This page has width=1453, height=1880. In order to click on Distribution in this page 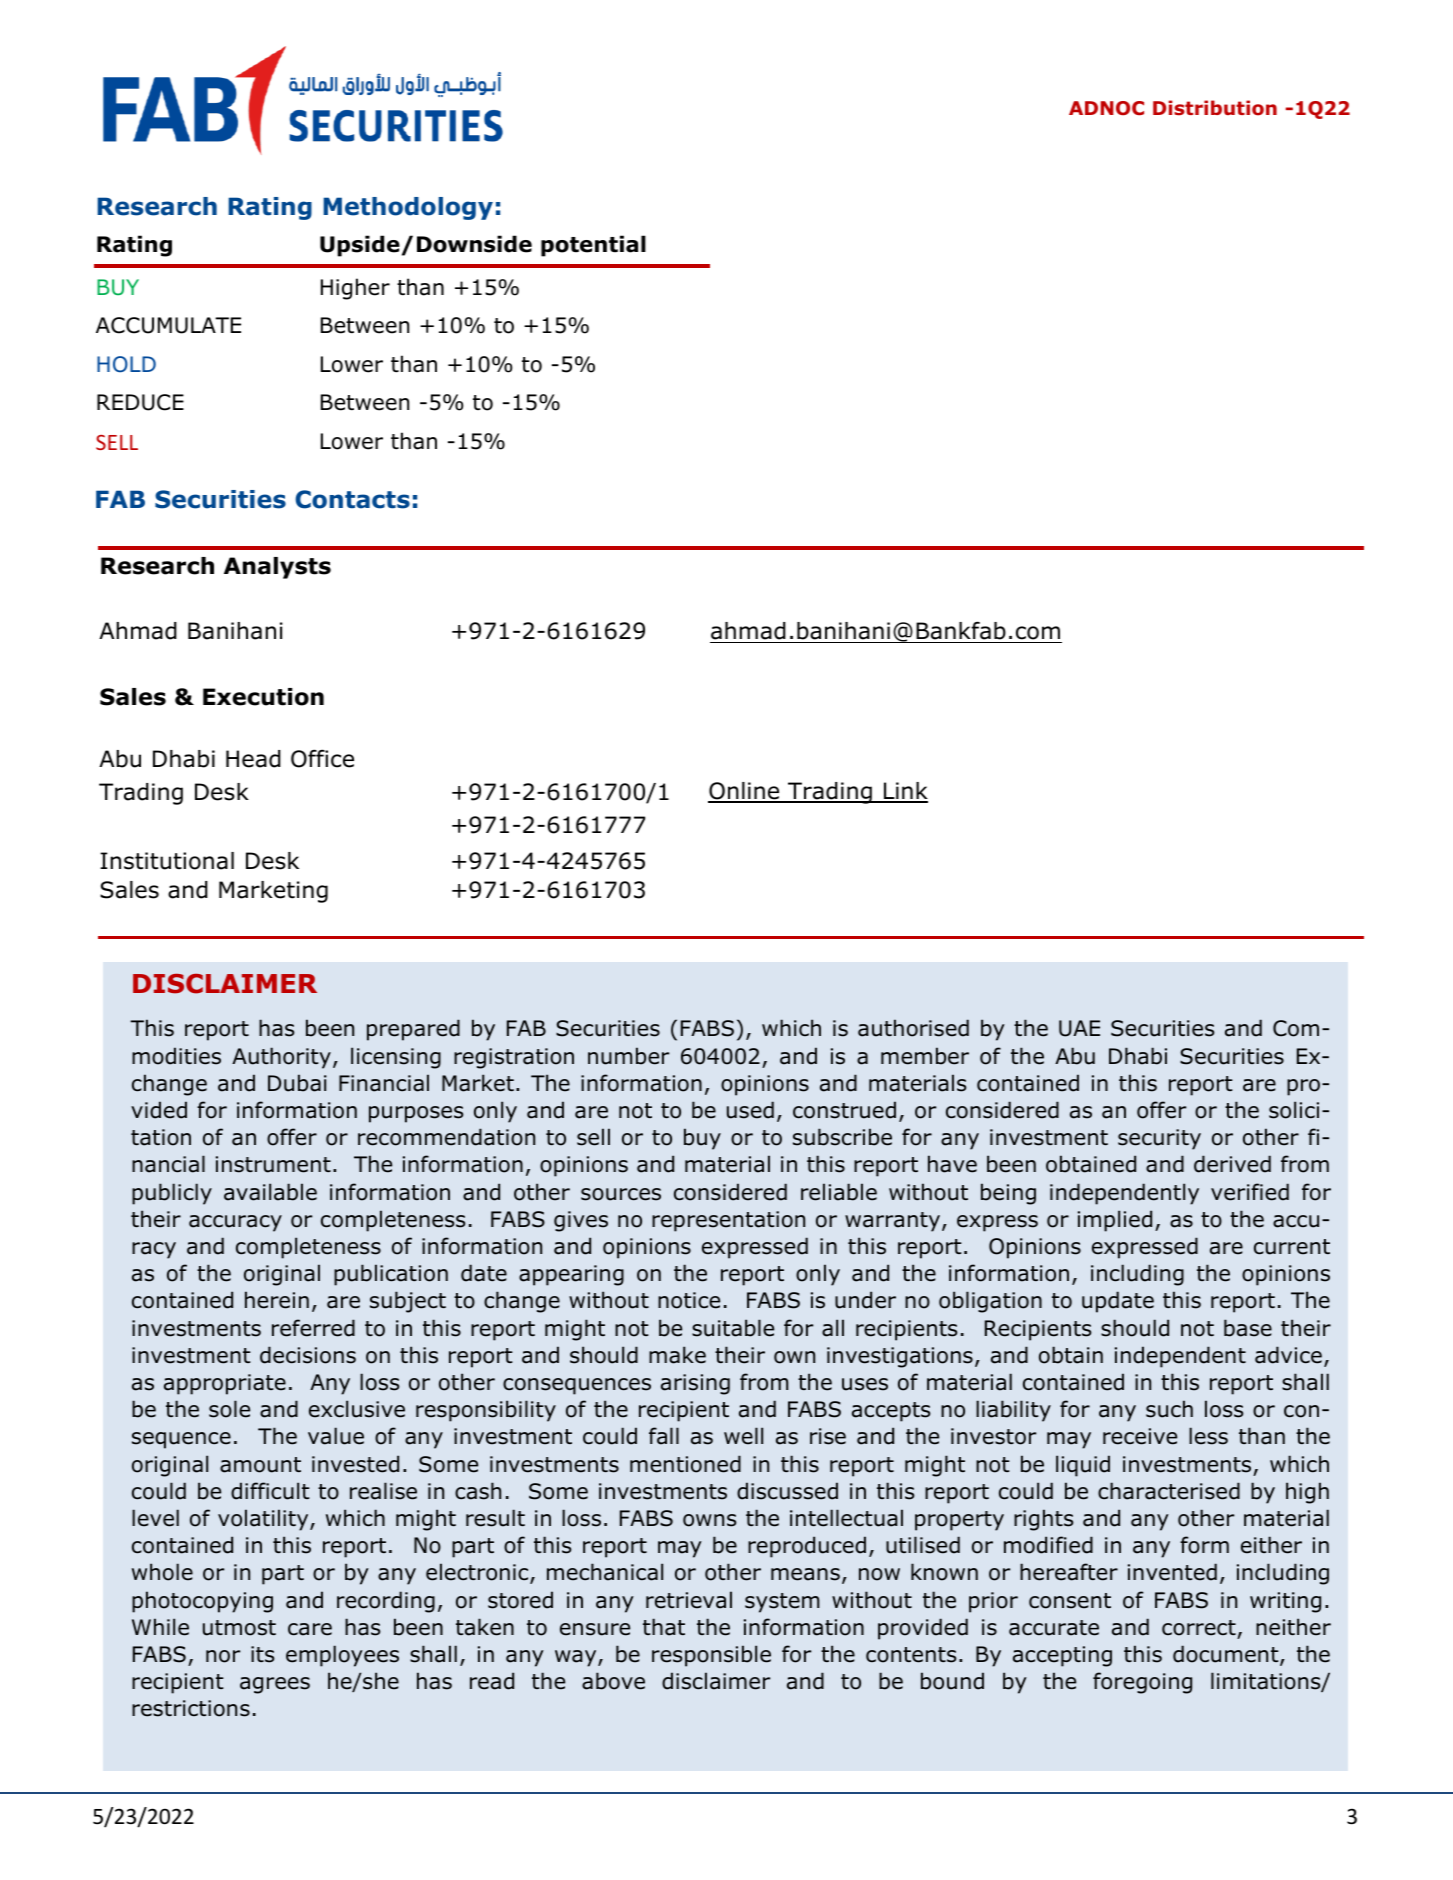, I will do `click(1215, 108)`.
